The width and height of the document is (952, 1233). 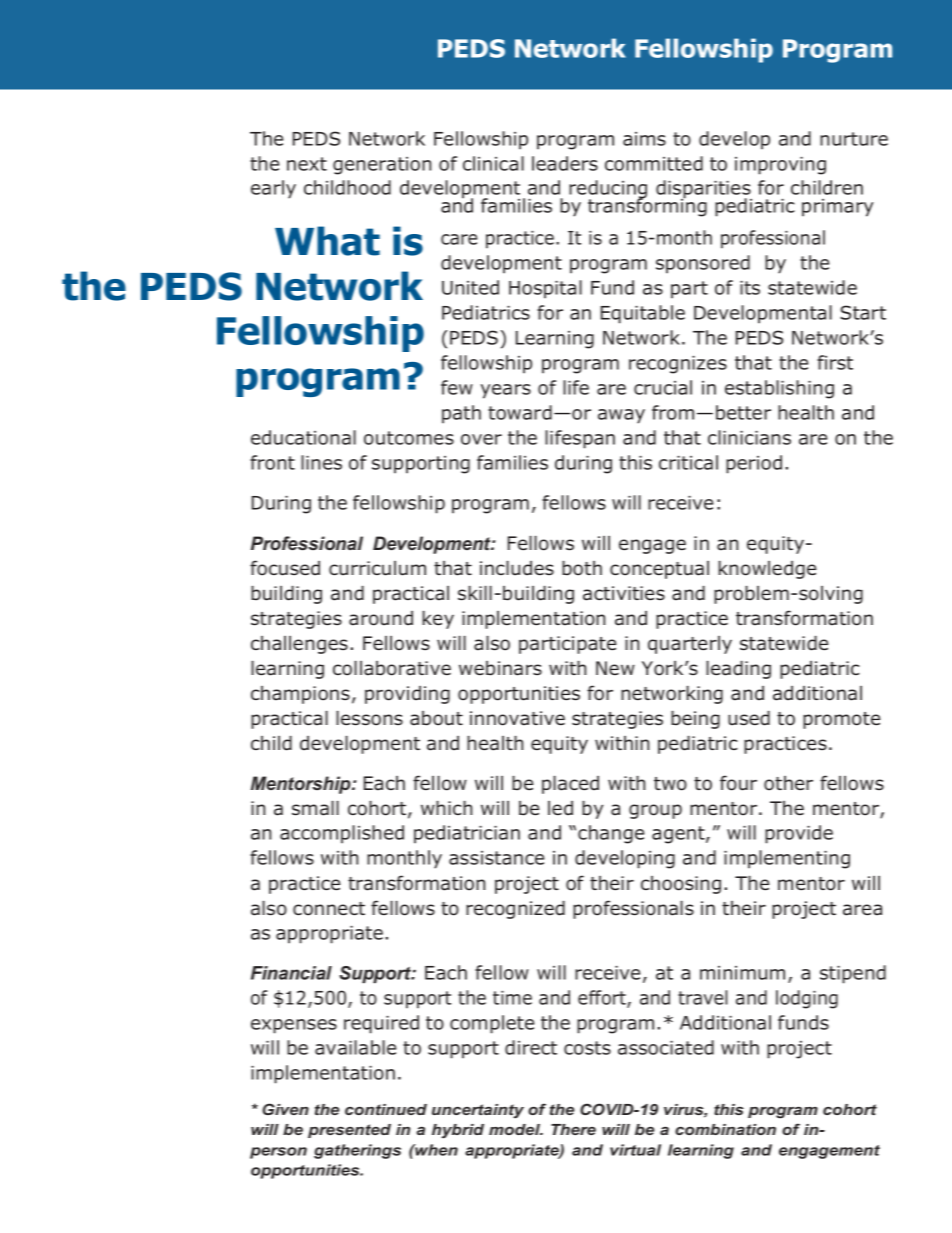 I want to click on recognized, so click(x=515, y=910).
